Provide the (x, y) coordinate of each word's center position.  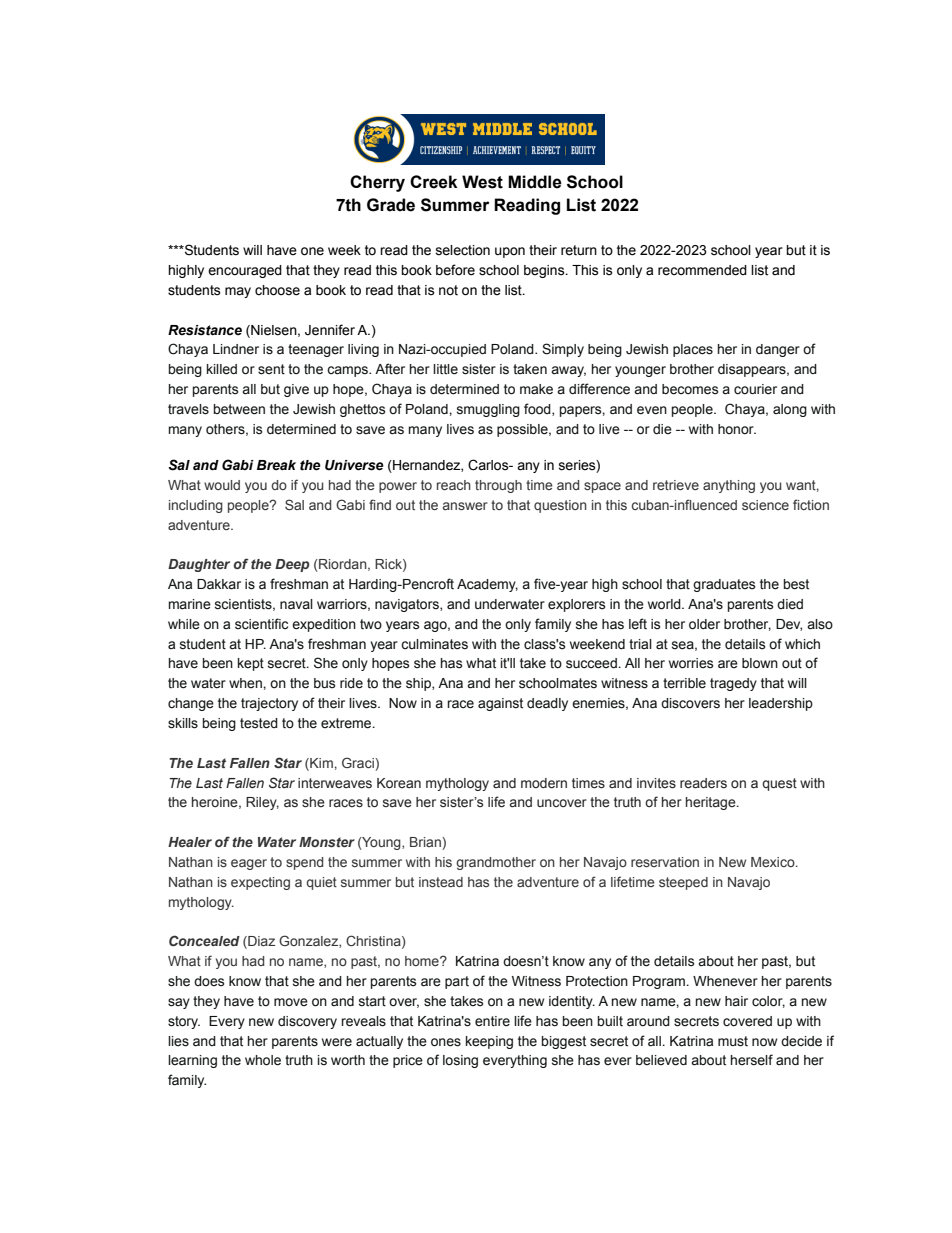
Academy (487, 585)
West (482, 182)
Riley (262, 803)
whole (263, 1060)
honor (737, 429)
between (239, 409)
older (704, 624)
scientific (261, 624)
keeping (489, 1042)
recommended (702, 270)
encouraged (245, 271)
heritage (712, 803)
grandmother (496, 863)
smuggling (488, 410)
